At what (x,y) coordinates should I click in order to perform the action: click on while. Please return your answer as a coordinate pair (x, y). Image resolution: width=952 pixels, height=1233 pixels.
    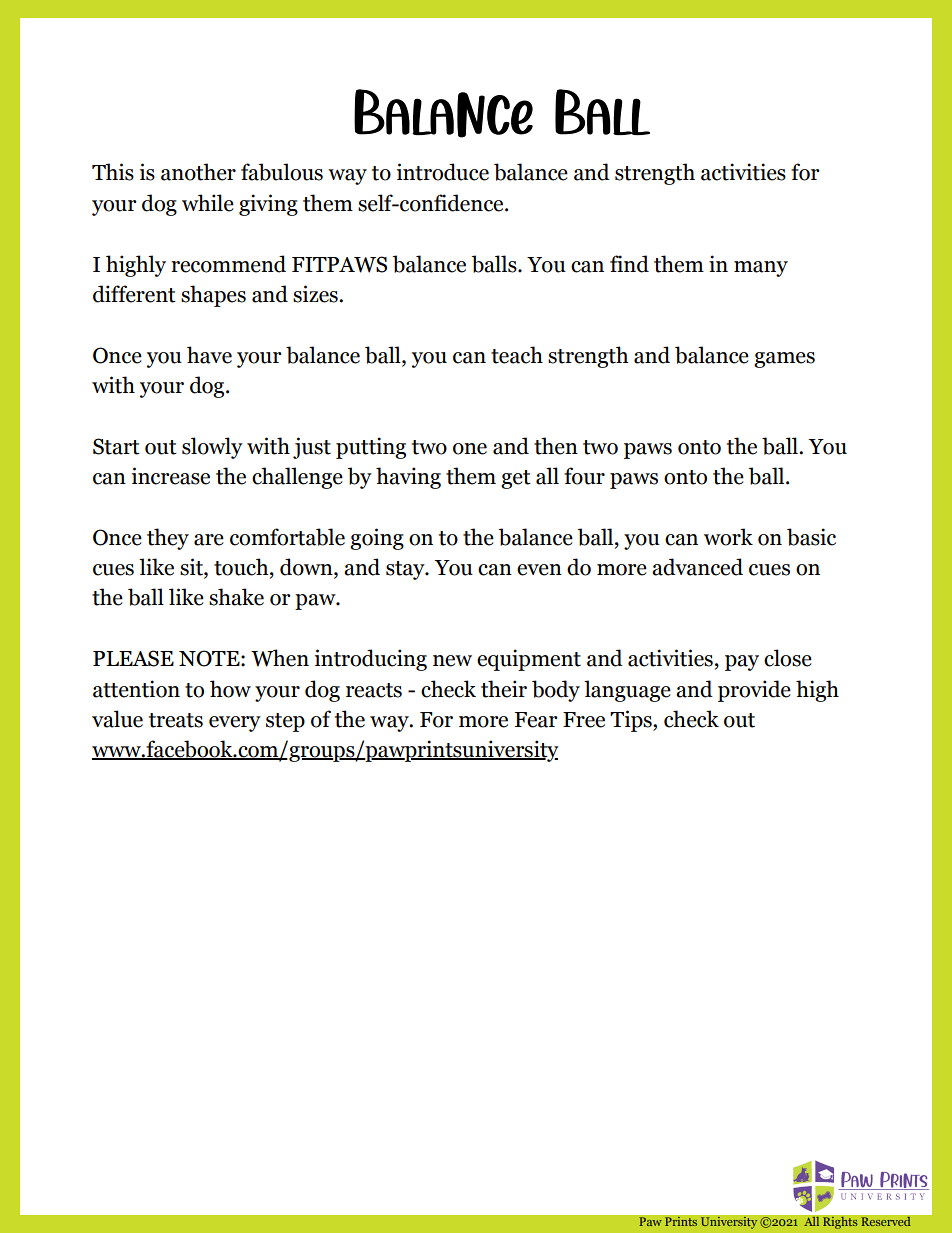
    Looking at the image, I should click on (208, 203).
